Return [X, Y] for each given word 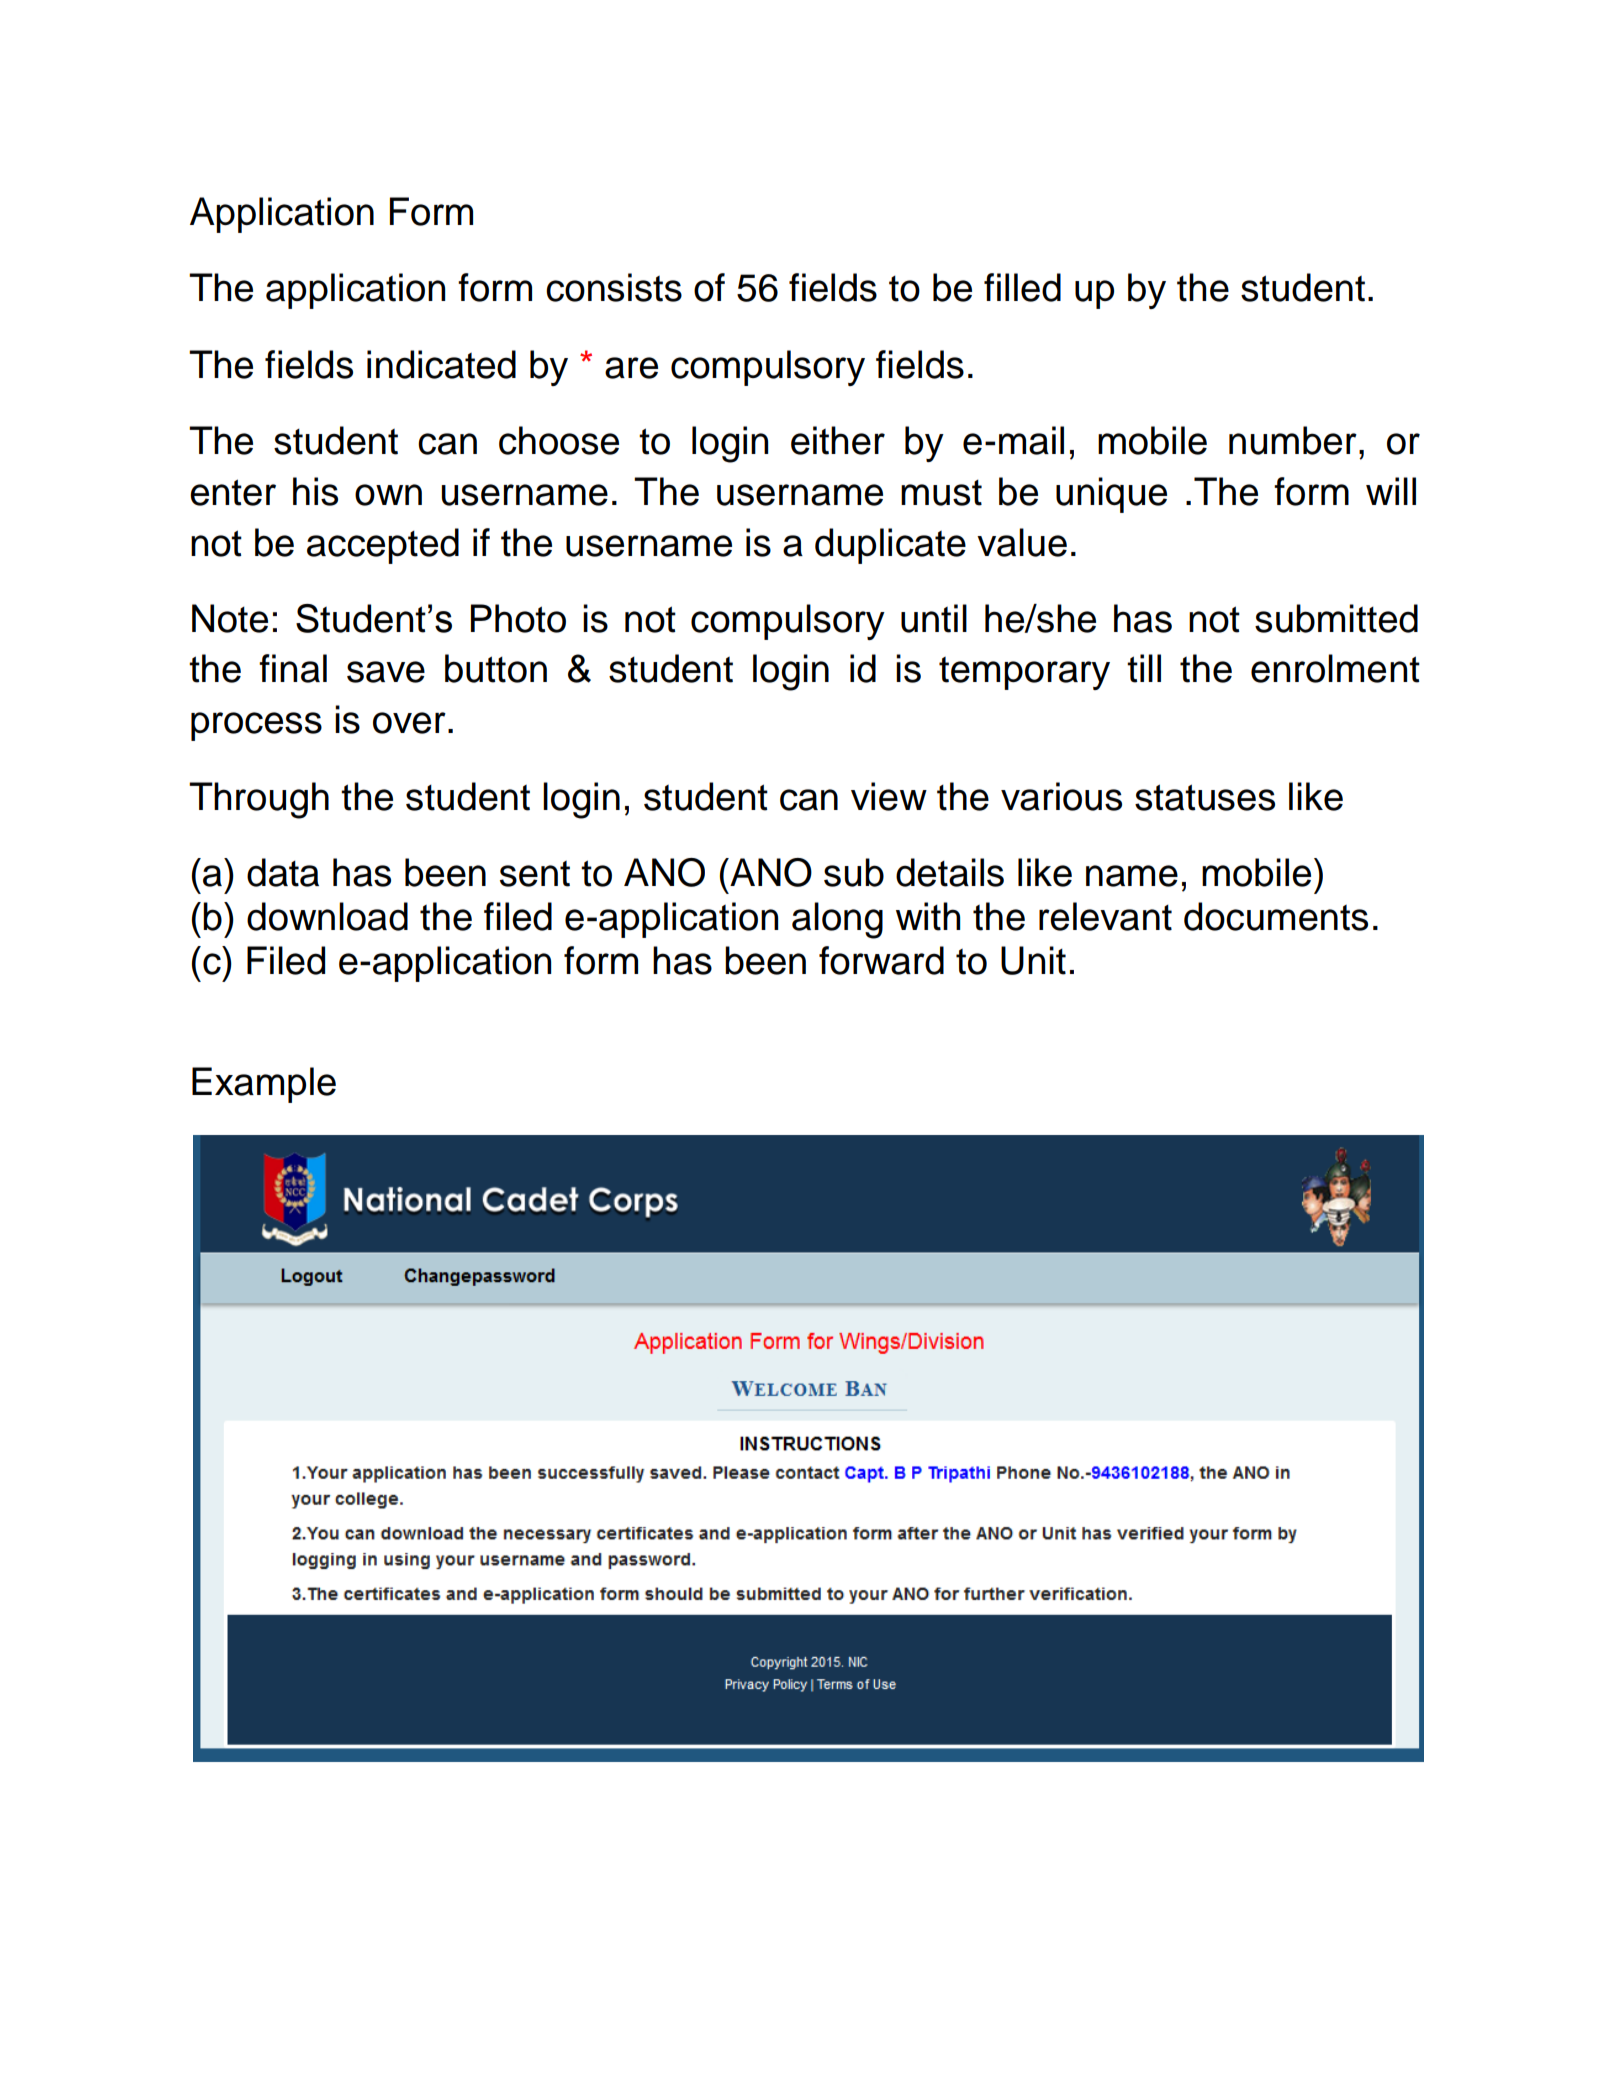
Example [264, 1085]
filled [1022, 287]
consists [614, 287]
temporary [1024, 673]
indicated [441, 364]
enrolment [1335, 668]
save [386, 672]
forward [881, 960]
